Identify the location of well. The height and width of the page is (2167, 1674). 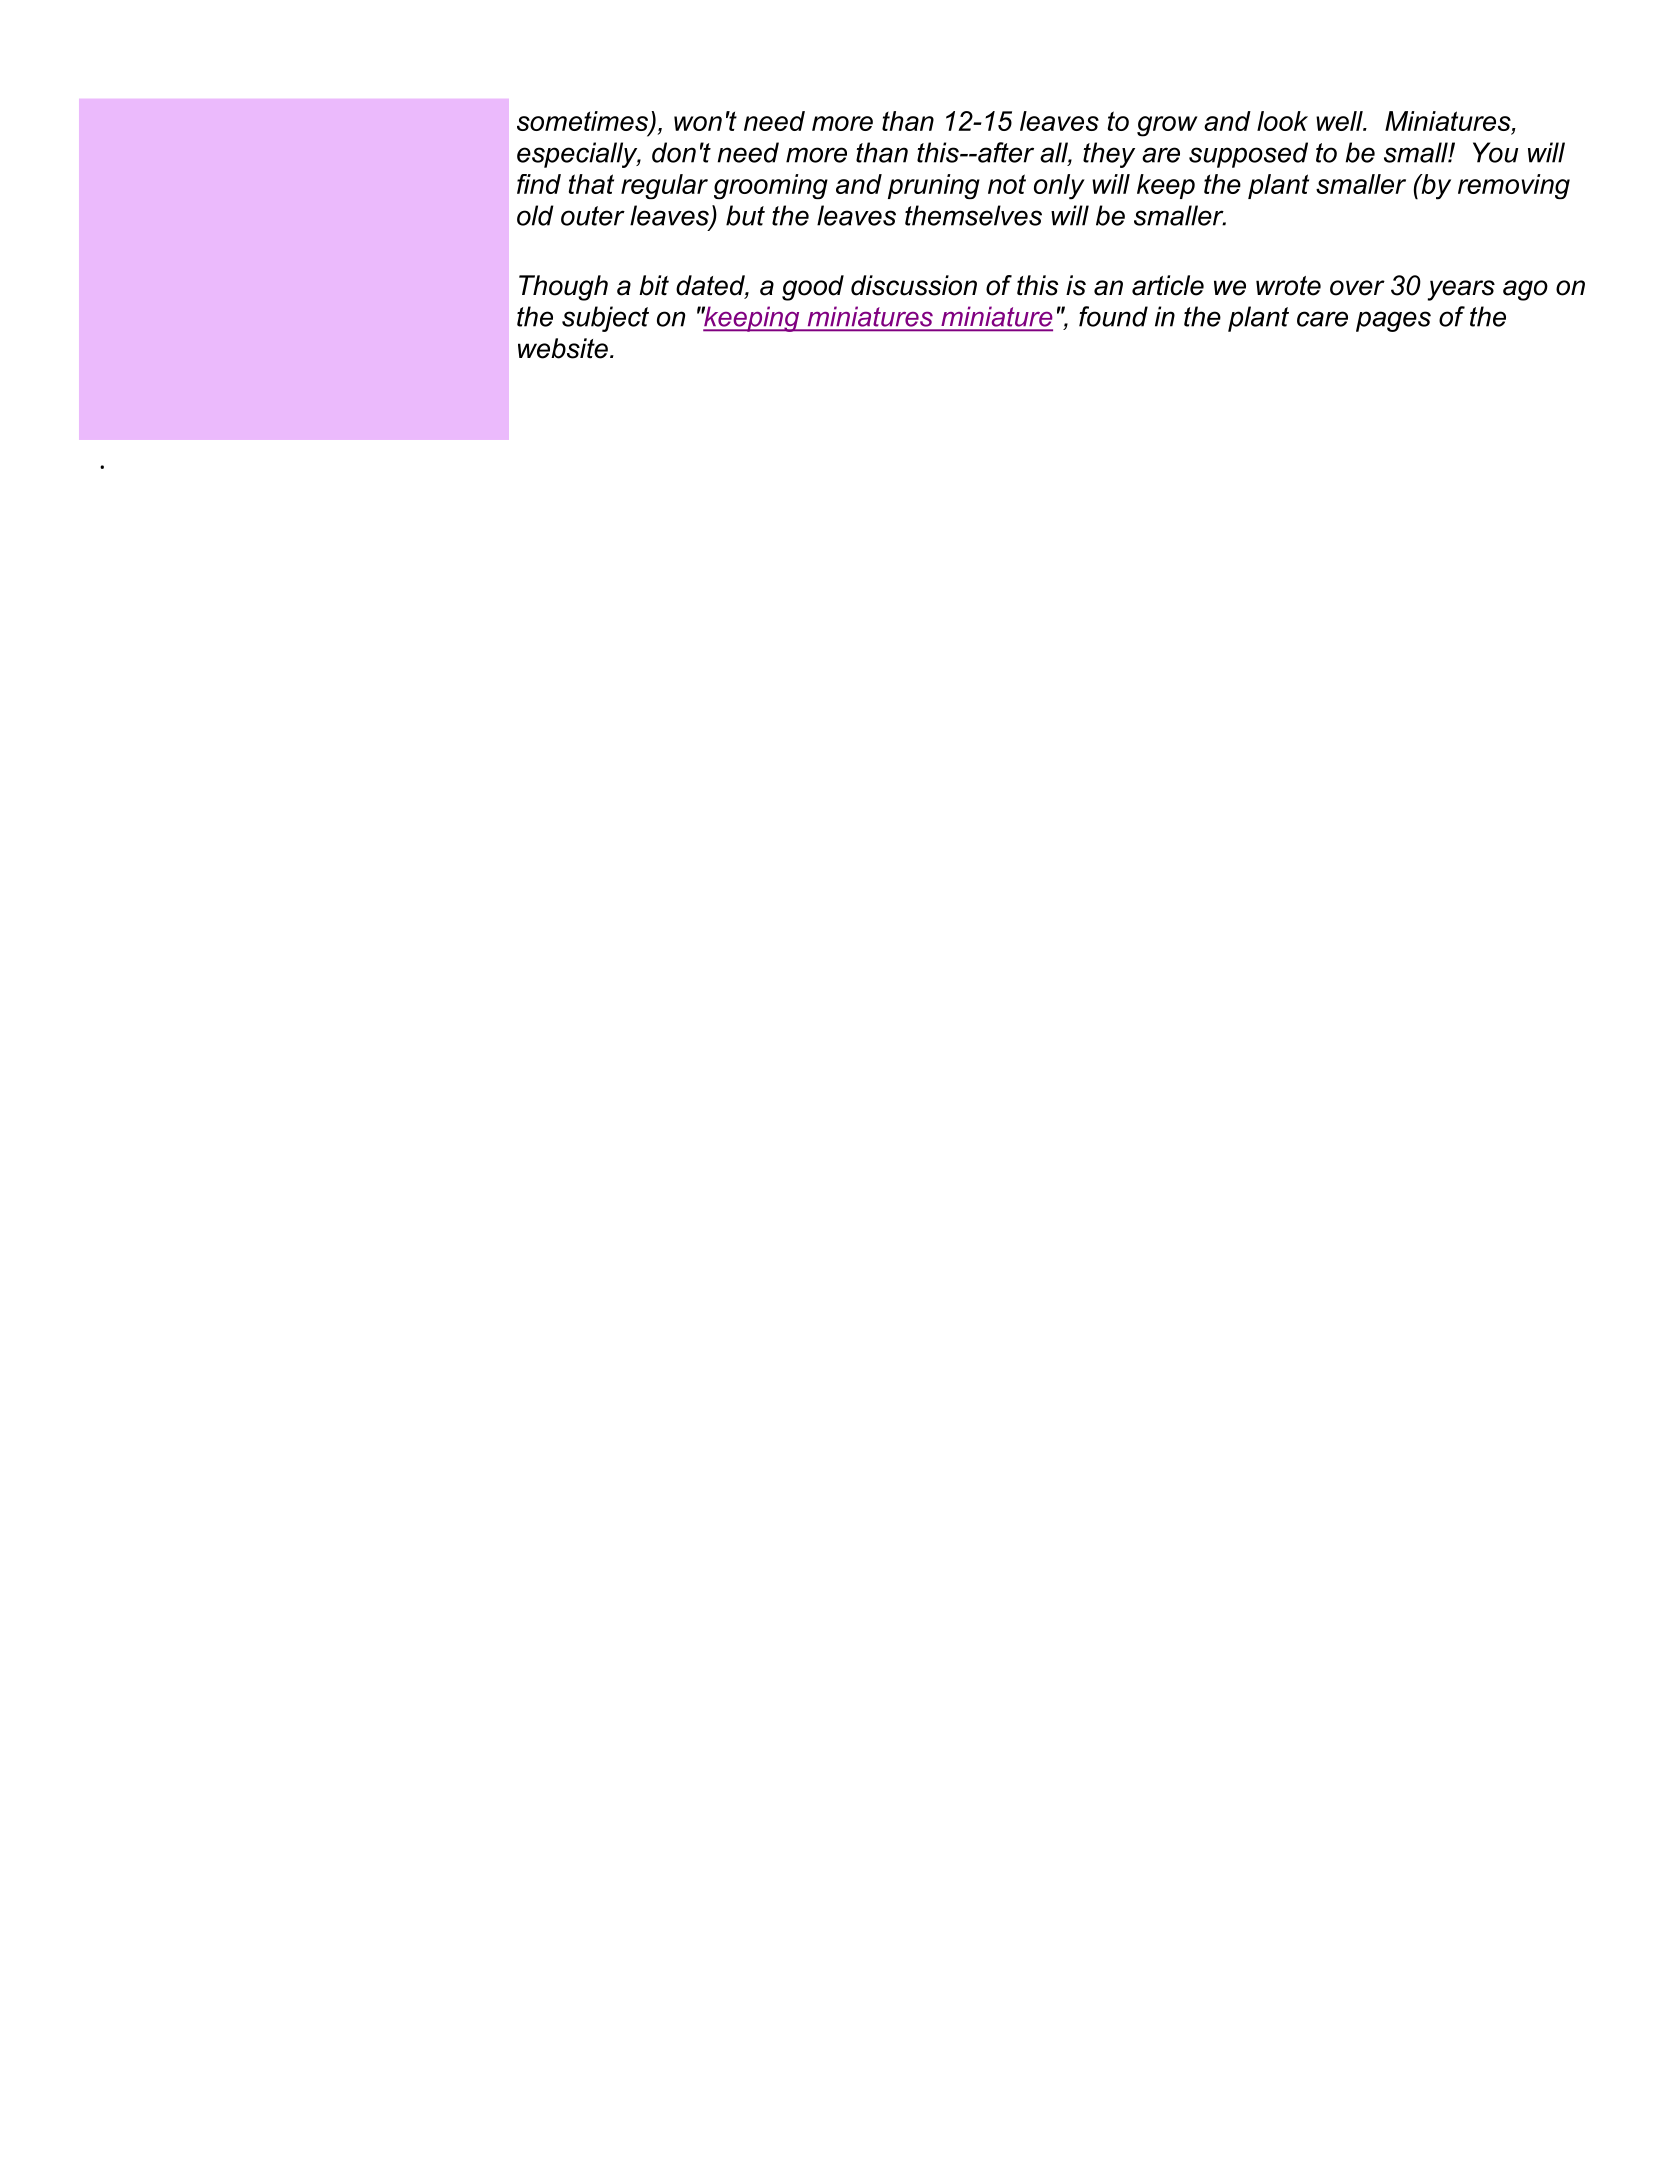
(1340, 121).
